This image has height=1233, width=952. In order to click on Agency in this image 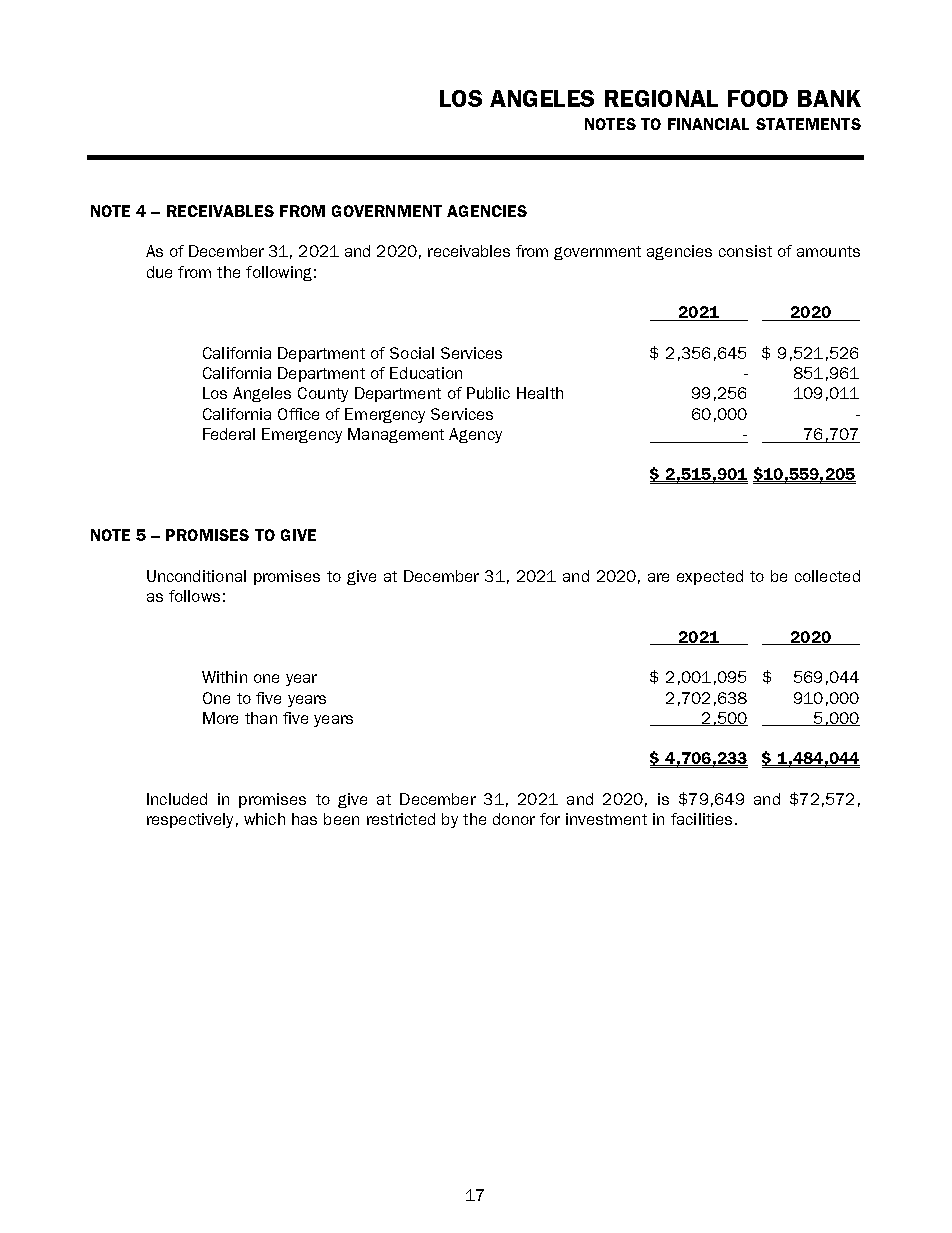, I will do `click(475, 435)`.
